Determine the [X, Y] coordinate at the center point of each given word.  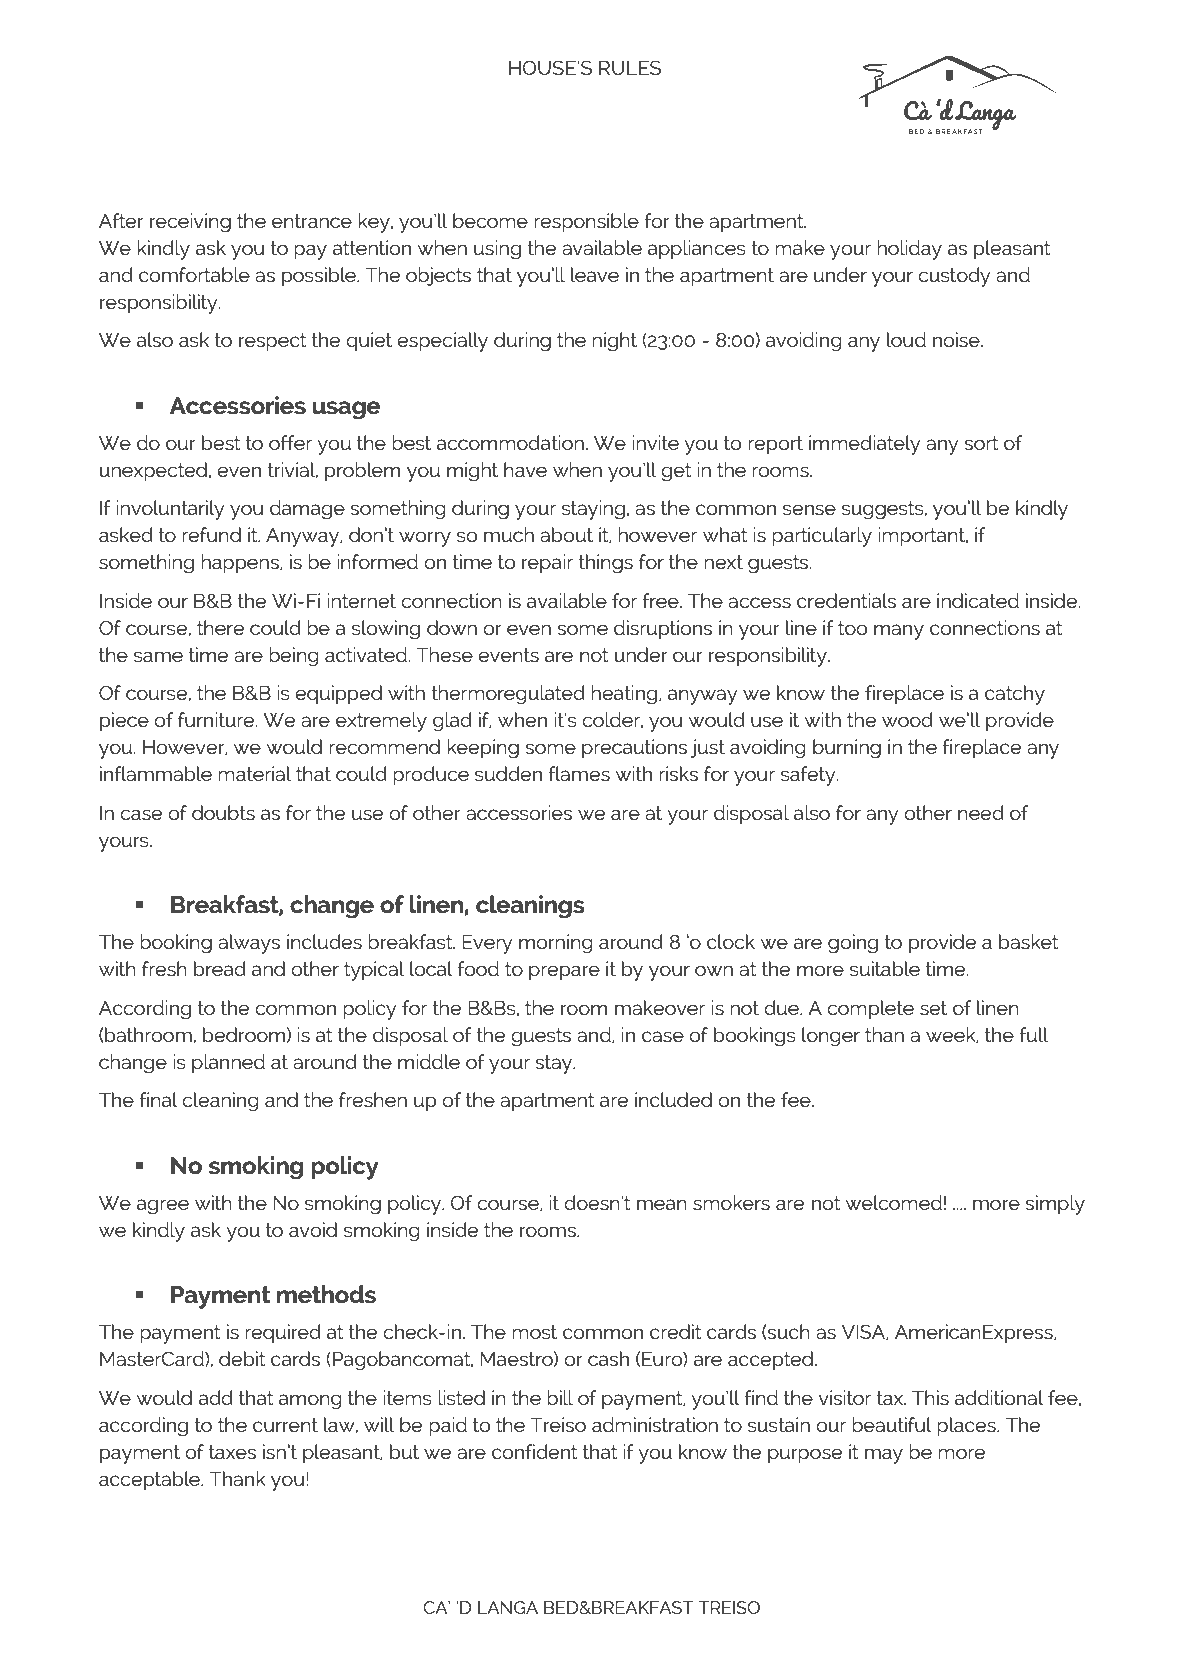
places [967, 1427]
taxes [232, 1452]
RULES [630, 67]
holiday [909, 250]
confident [535, 1451]
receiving [190, 223]
